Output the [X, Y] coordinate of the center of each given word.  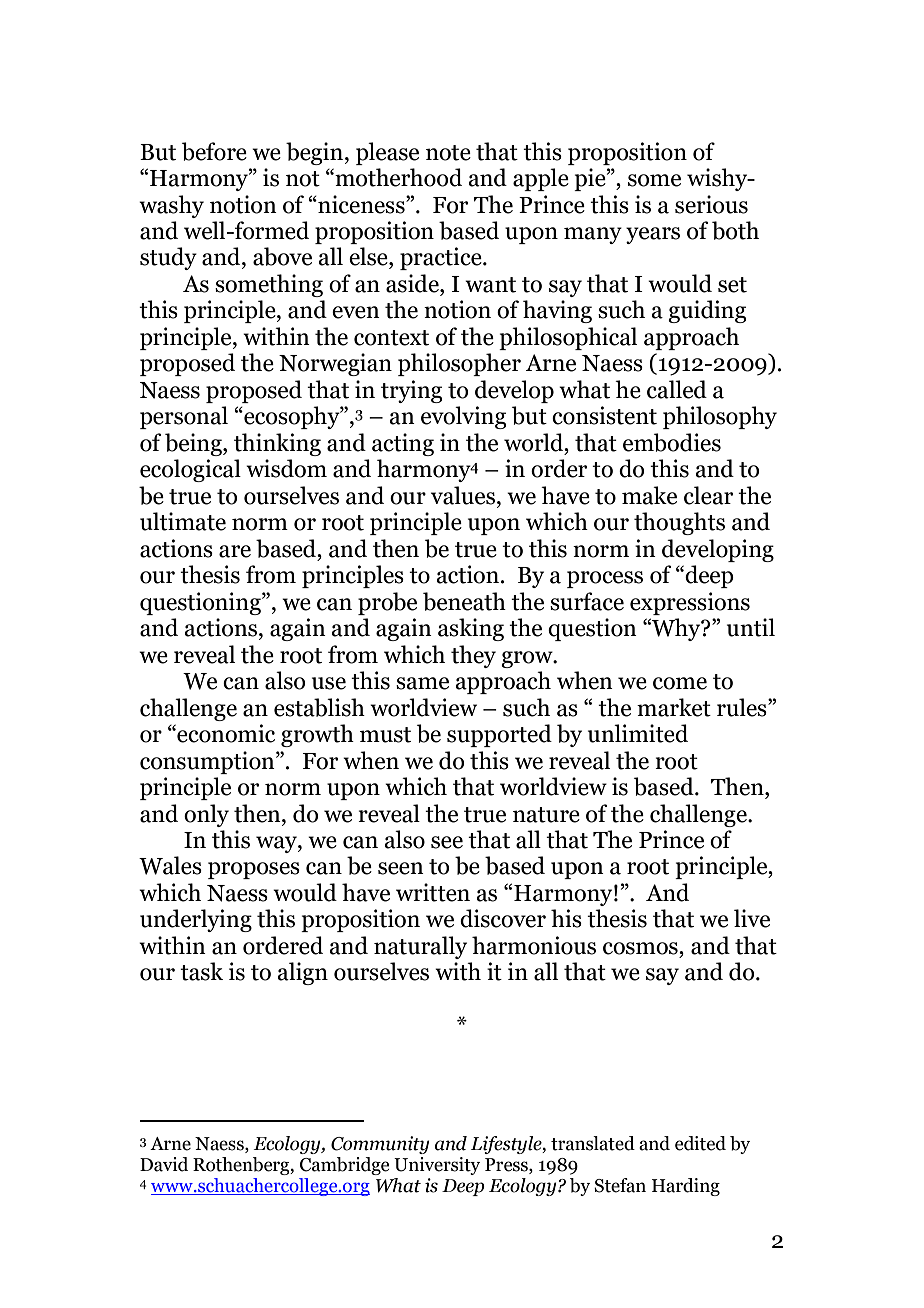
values [463, 495]
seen [401, 868]
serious [711, 204]
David [164, 1164]
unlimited [638, 733]
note [448, 153]
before [214, 151]
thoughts [679, 523]
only [206, 815]
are [235, 551]
